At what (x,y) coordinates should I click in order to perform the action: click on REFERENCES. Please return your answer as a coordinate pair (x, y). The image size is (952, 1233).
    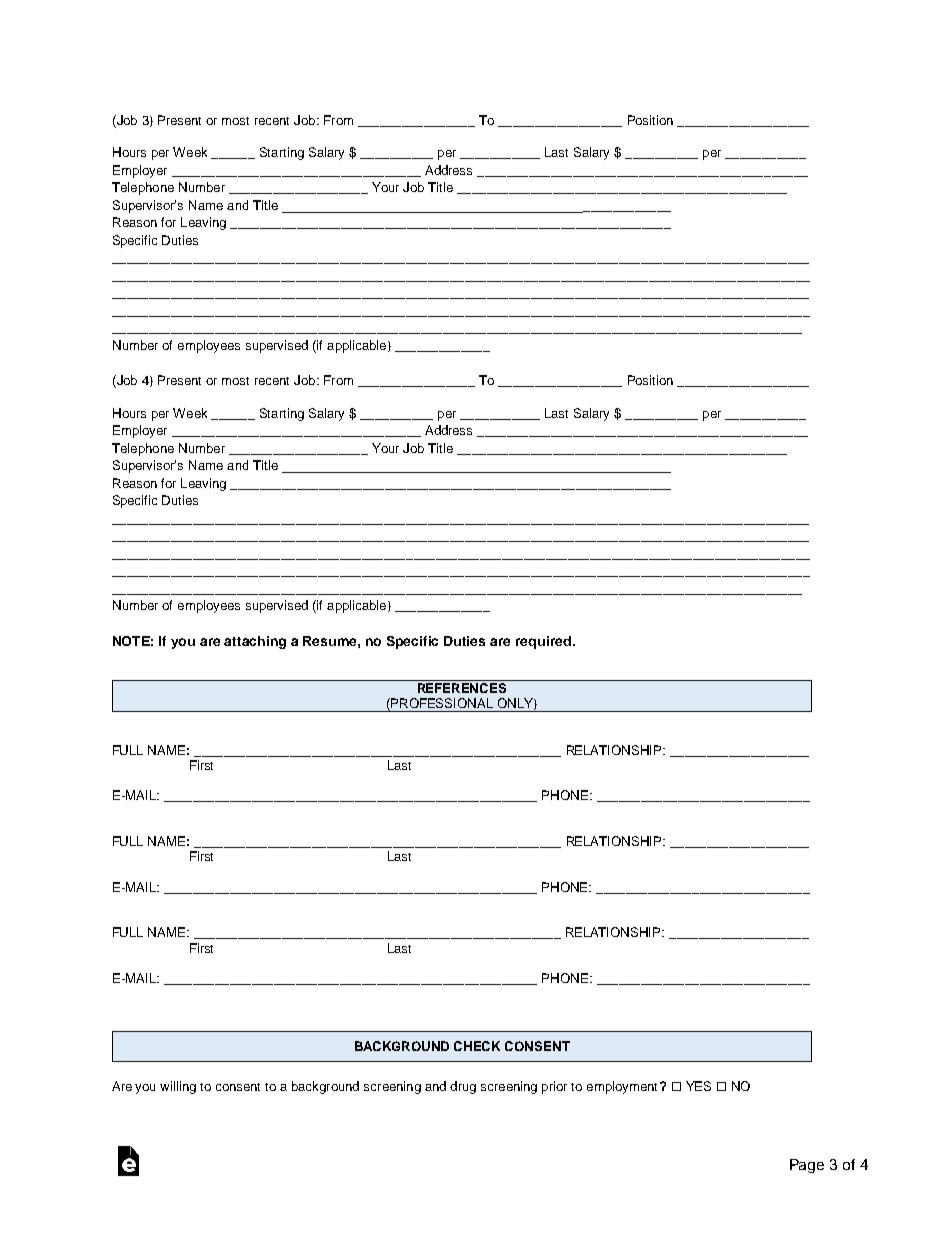
    Looking at the image, I should click on (462, 688).
